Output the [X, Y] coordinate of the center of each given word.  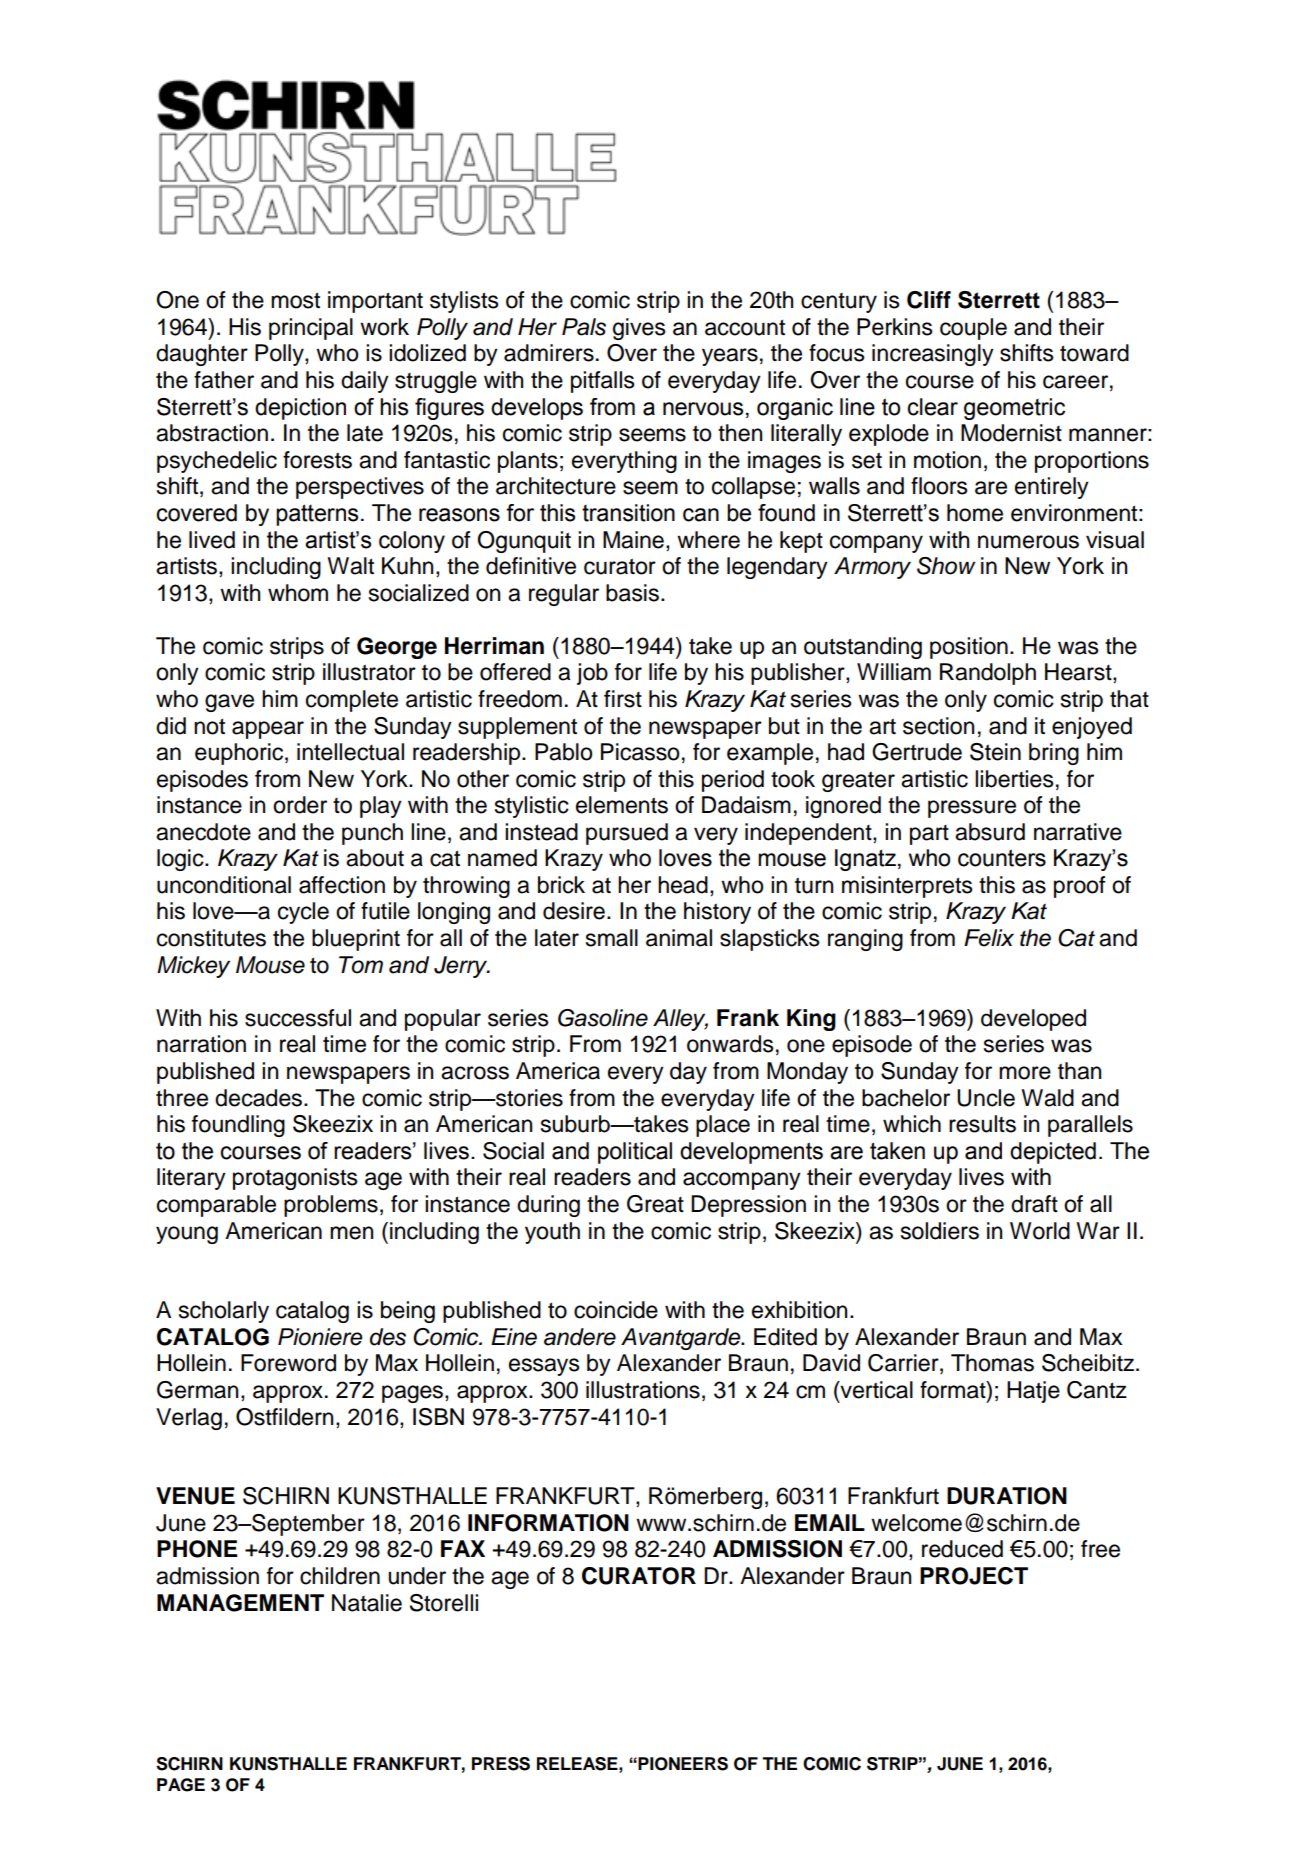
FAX [463, 1548]
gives [639, 329]
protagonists [295, 1179]
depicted [1053, 1153]
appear [268, 730]
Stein [995, 752]
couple [973, 329]
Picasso [640, 752]
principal [311, 329]
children [340, 1576]
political [635, 1153]
